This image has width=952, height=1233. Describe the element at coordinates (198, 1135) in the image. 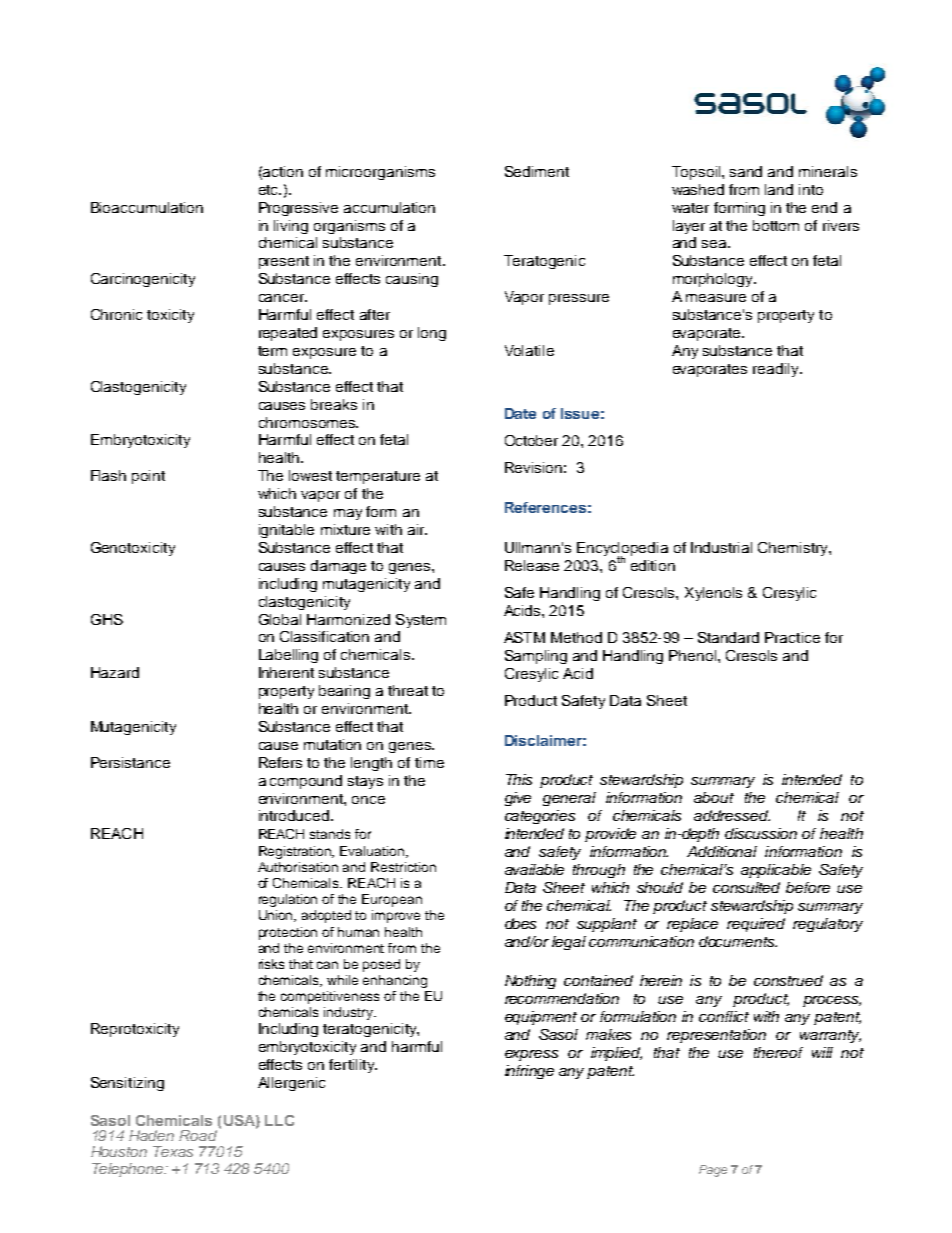

I see `Road` at that location.
